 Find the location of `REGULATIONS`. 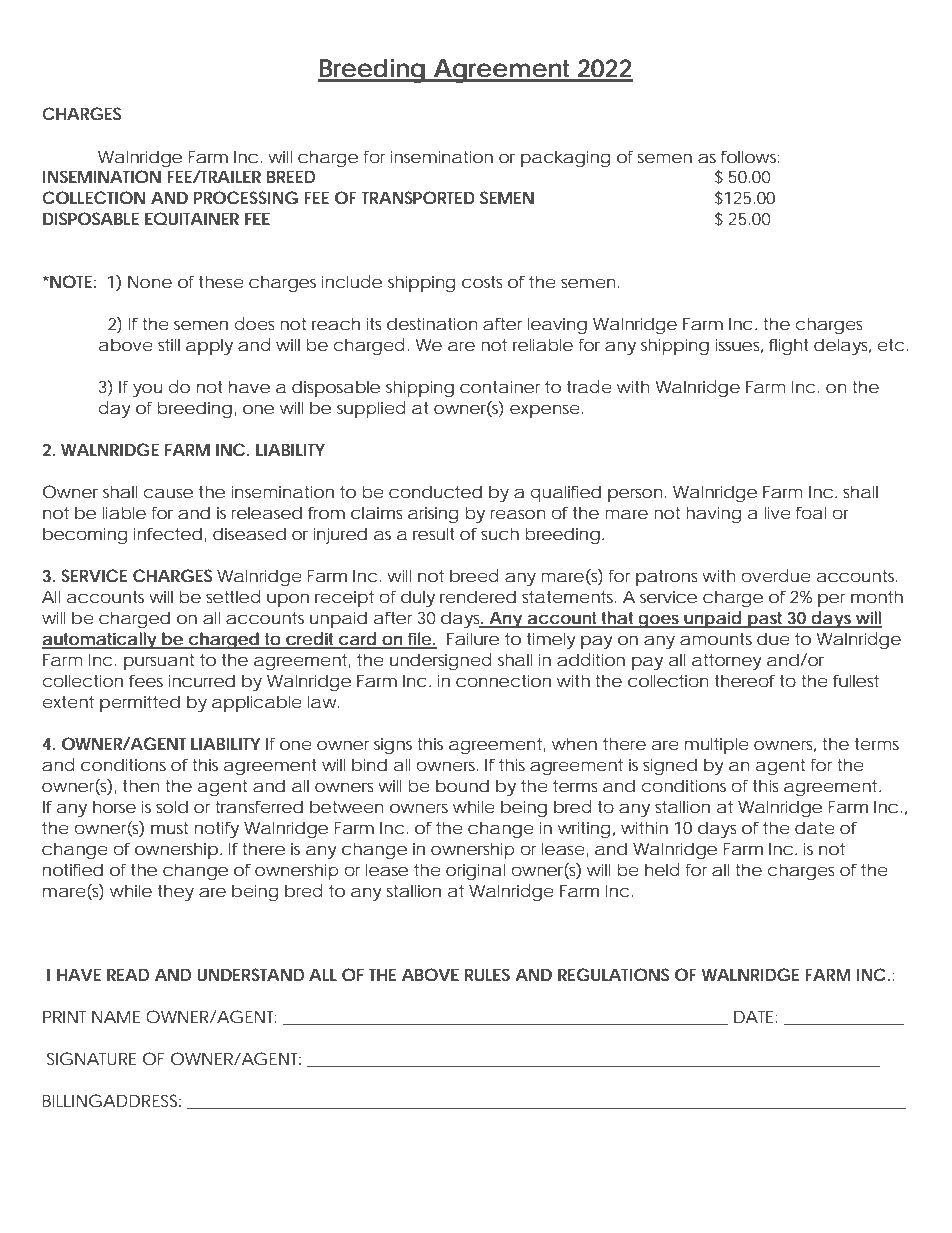

REGULATIONS is located at coordinates (613, 974).
